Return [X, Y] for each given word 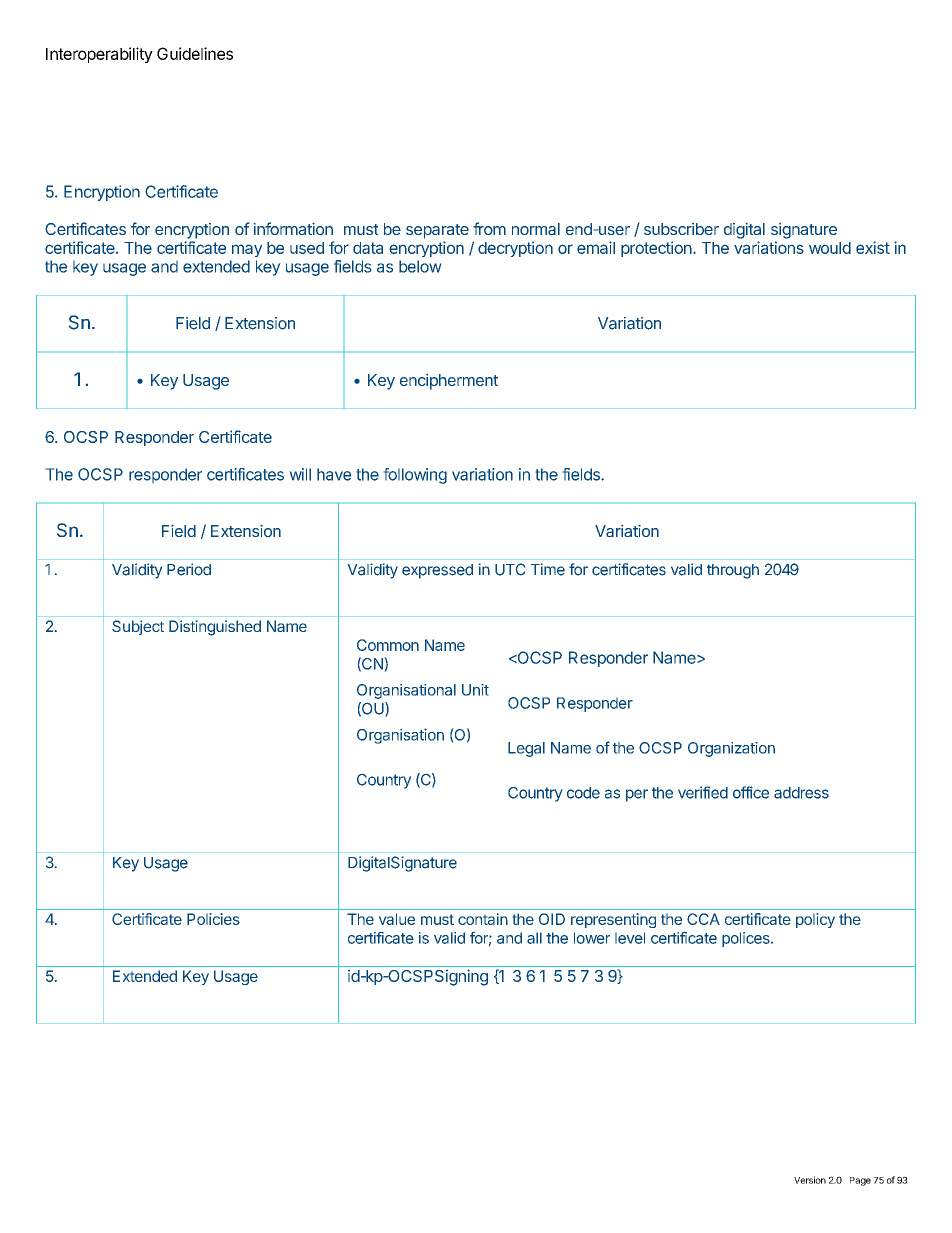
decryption [515, 249]
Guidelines [195, 53]
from [489, 228]
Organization [731, 749]
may [247, 250]
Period [189, 569]
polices [747, 939]
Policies [213, 919]
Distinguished [215, 628]
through [733, 571]
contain [483, 919]
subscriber [681, 229]
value [397, 919]
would [830, 248]
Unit [475, 690]
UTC [510, 569]
